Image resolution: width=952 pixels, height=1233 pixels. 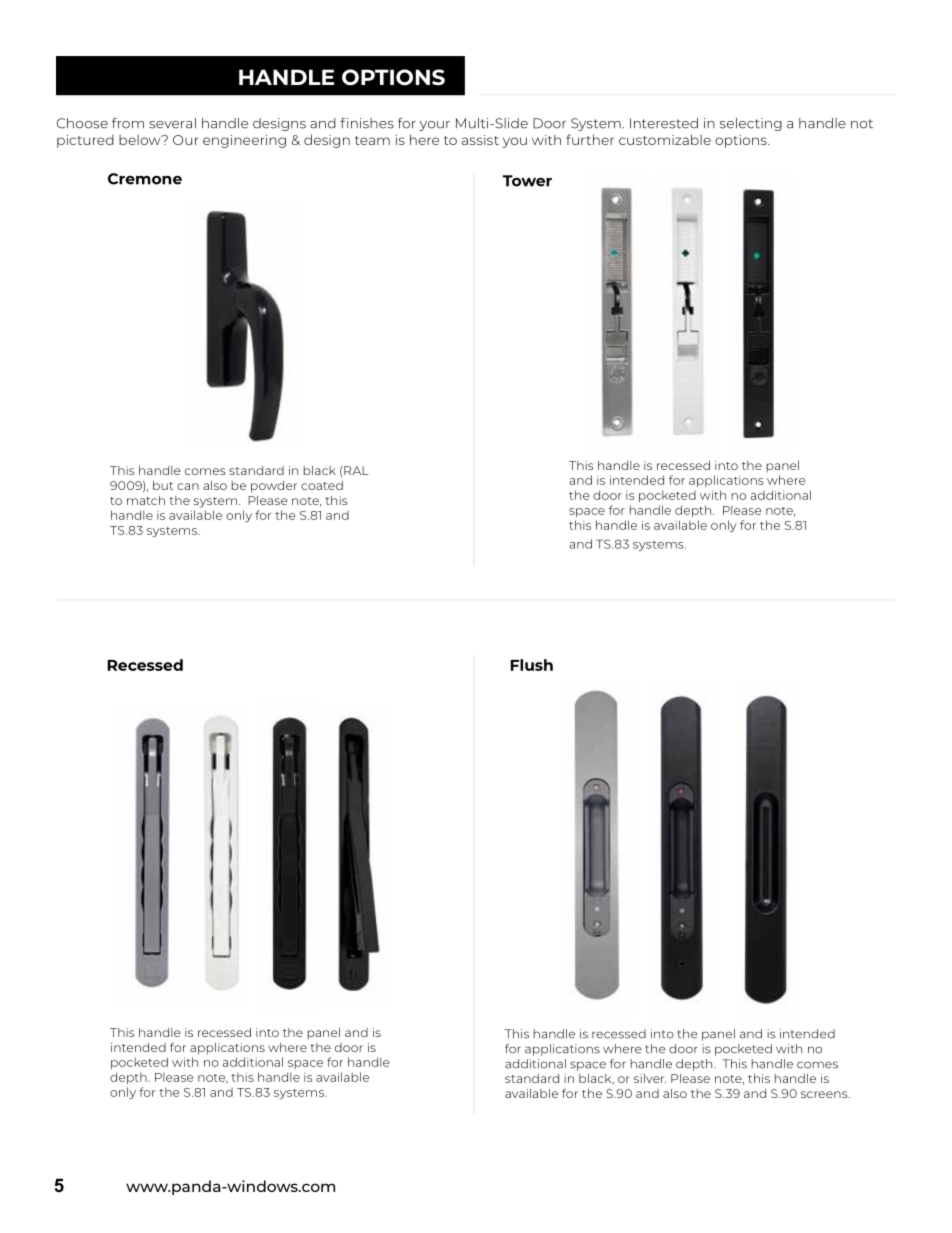 I want to click on Flush, so click(x=531, y=665).
